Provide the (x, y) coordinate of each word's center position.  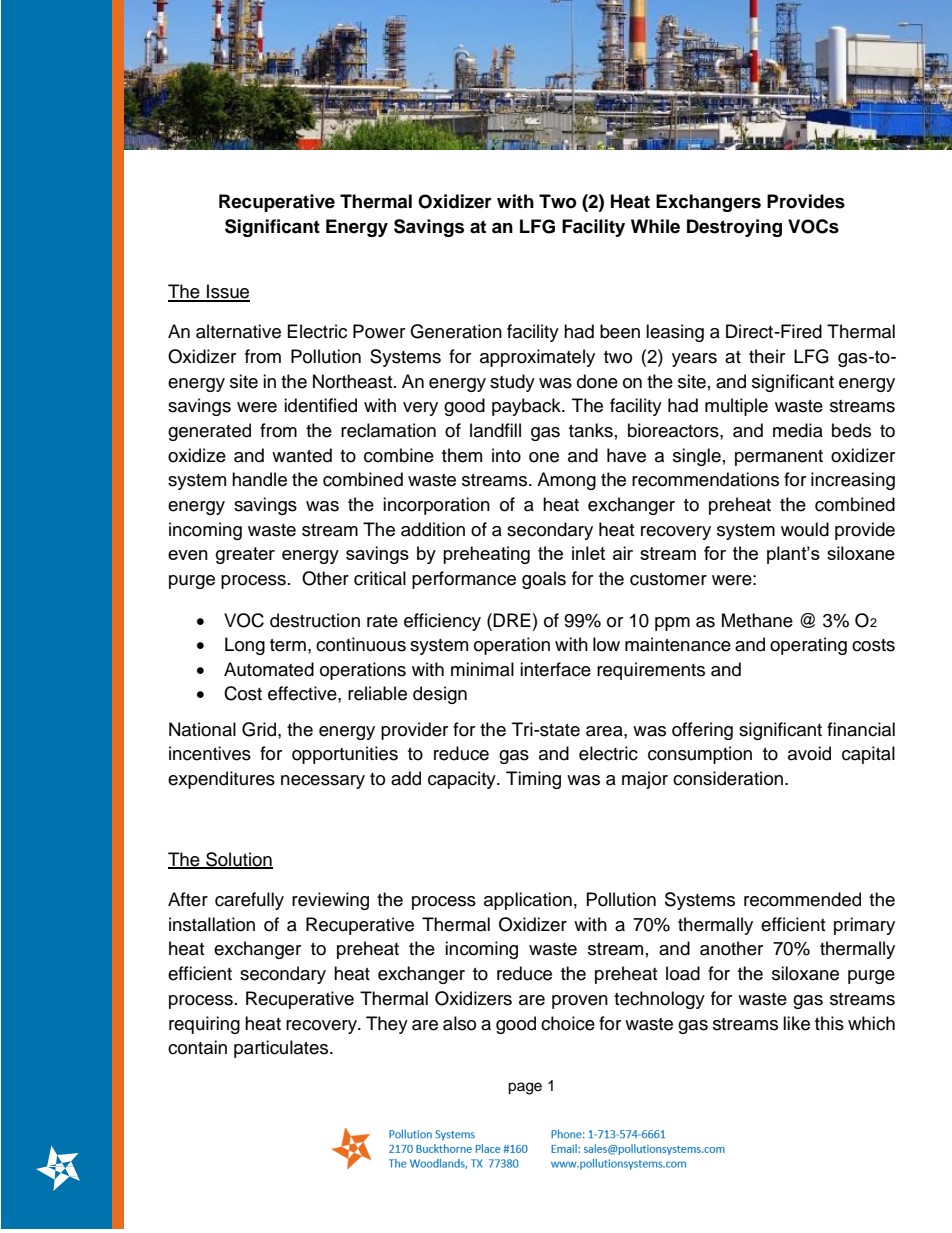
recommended (802, 899)
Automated (269, 669)
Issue (227, 292)
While (655, 226)
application (528, 901)
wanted (302, 455)
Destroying (734, 228)
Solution (238, 860)
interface (555, 669)
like (796, 1023)
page (525, 1088)
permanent (779, 458)
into (506, 455)
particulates (282, 1049)
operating (808, 646)
